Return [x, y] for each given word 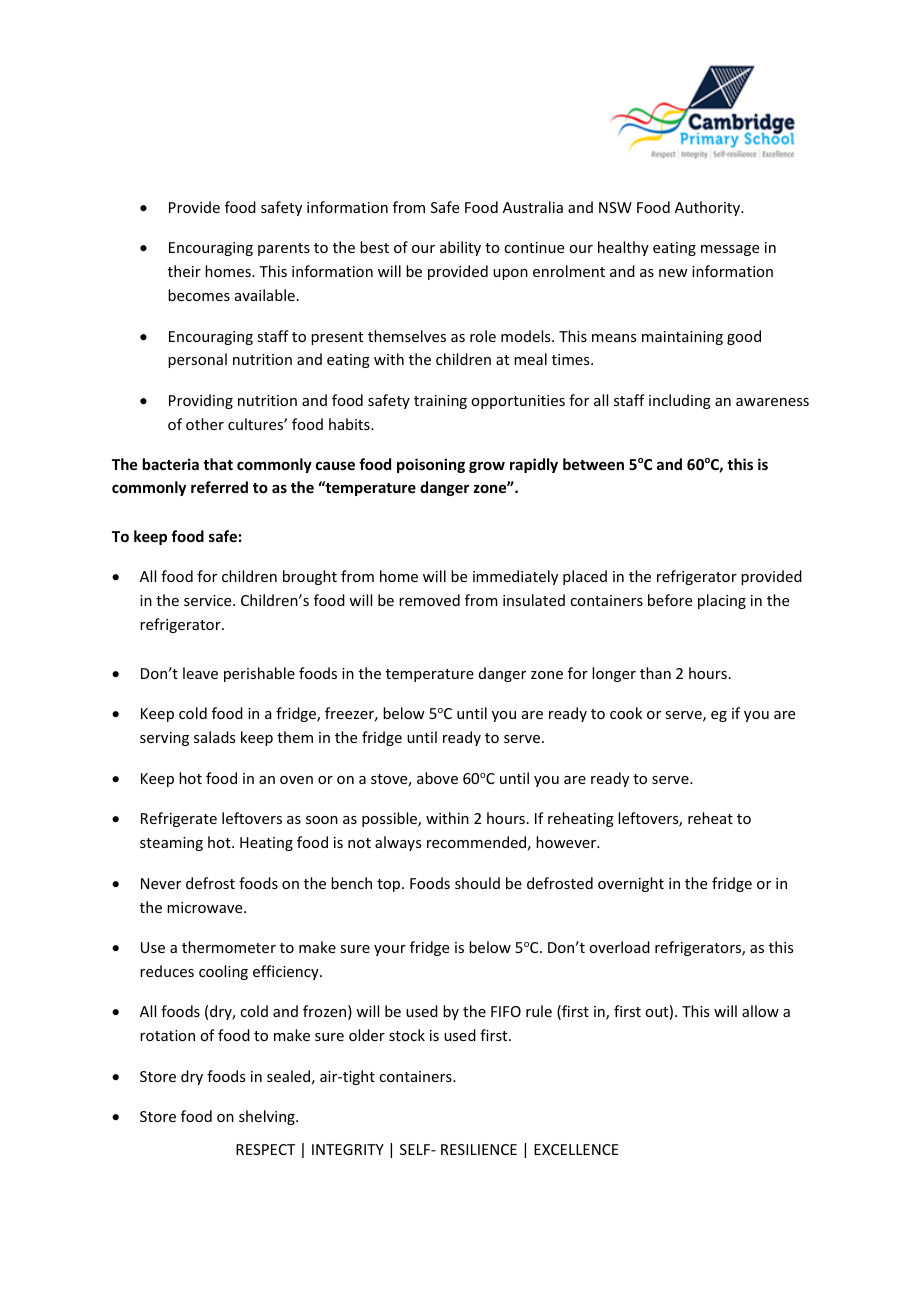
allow [760, 1011]
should [477, 883]
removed [429, 600]
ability [460, 248]
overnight [631, 884]
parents [284, 249]
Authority [709, 208]
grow [487, 467]
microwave [206, 907]
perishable [259, 674]
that [218, 464]
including [680, 401]
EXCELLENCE [576, 1149]
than [655, 673]
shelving [268, 1117]
